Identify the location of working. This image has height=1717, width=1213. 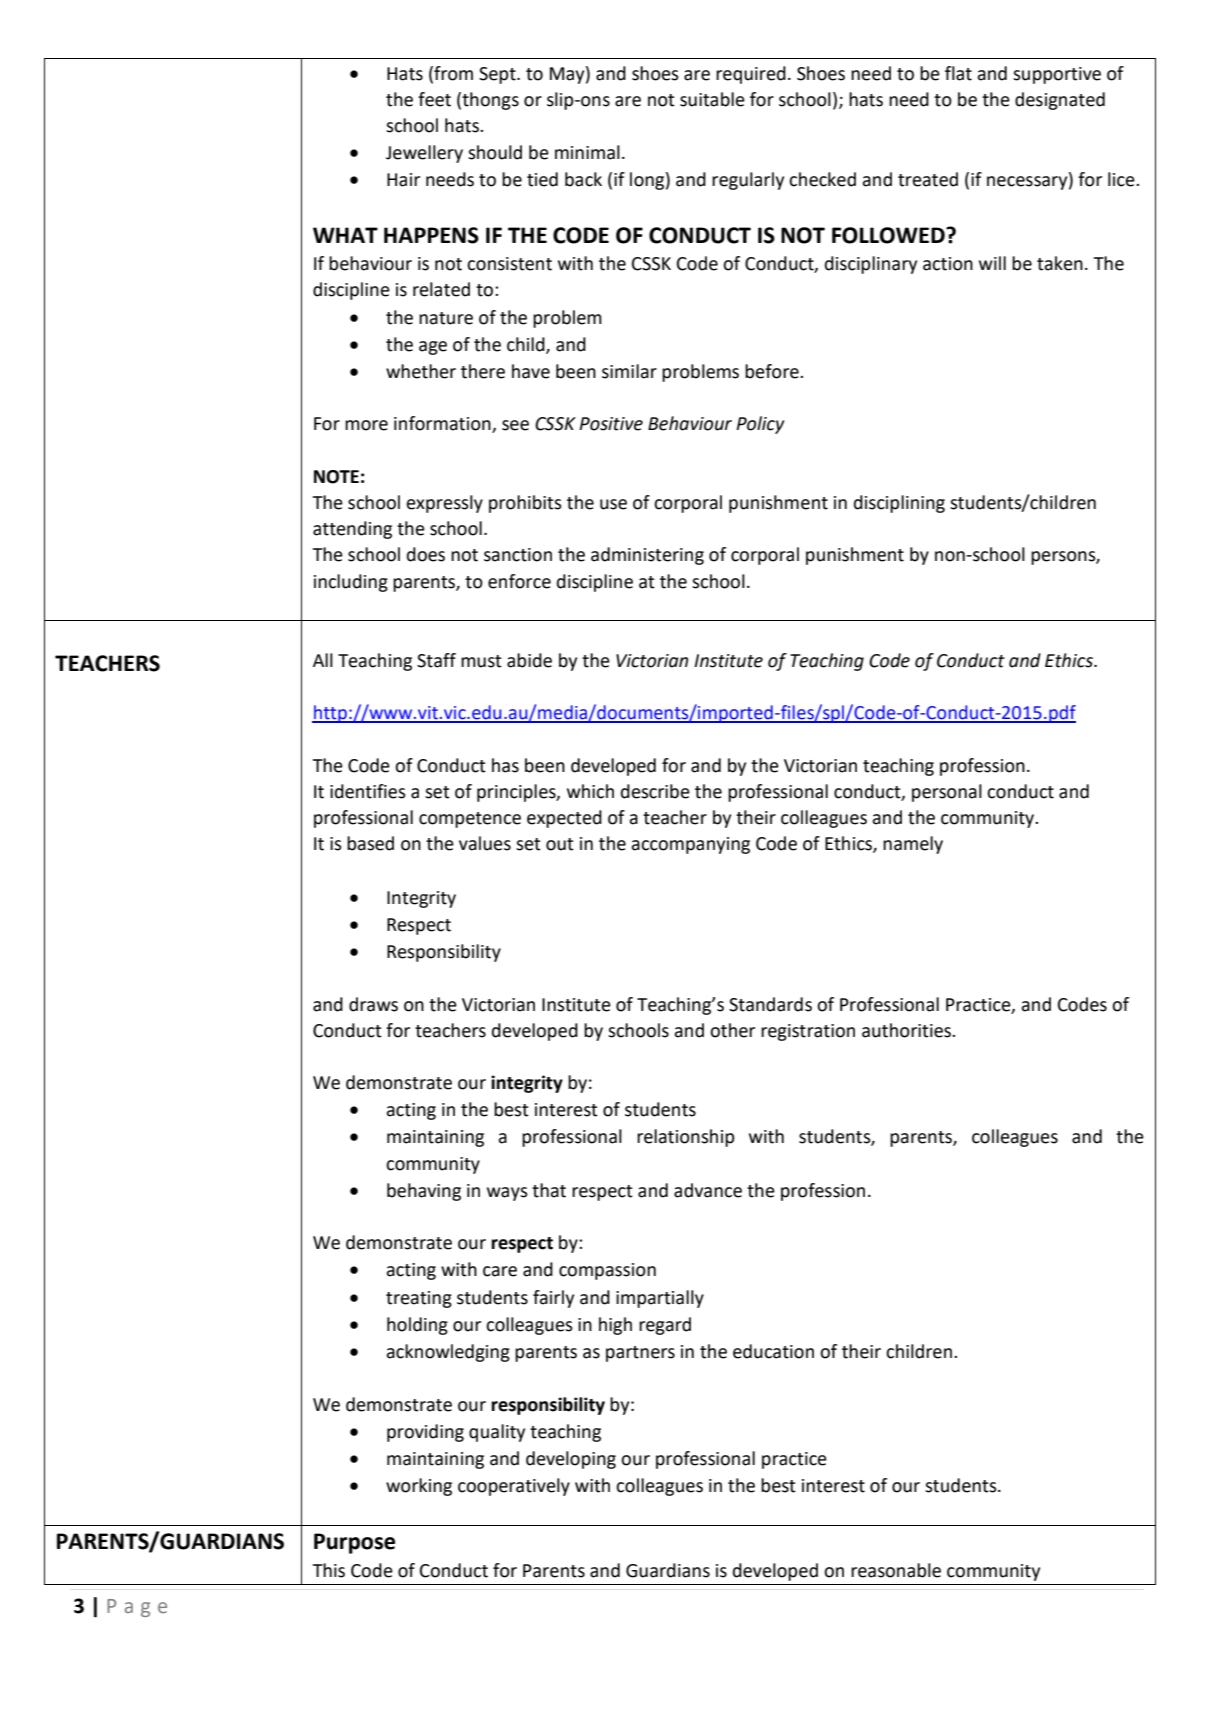
(419, 1487).
